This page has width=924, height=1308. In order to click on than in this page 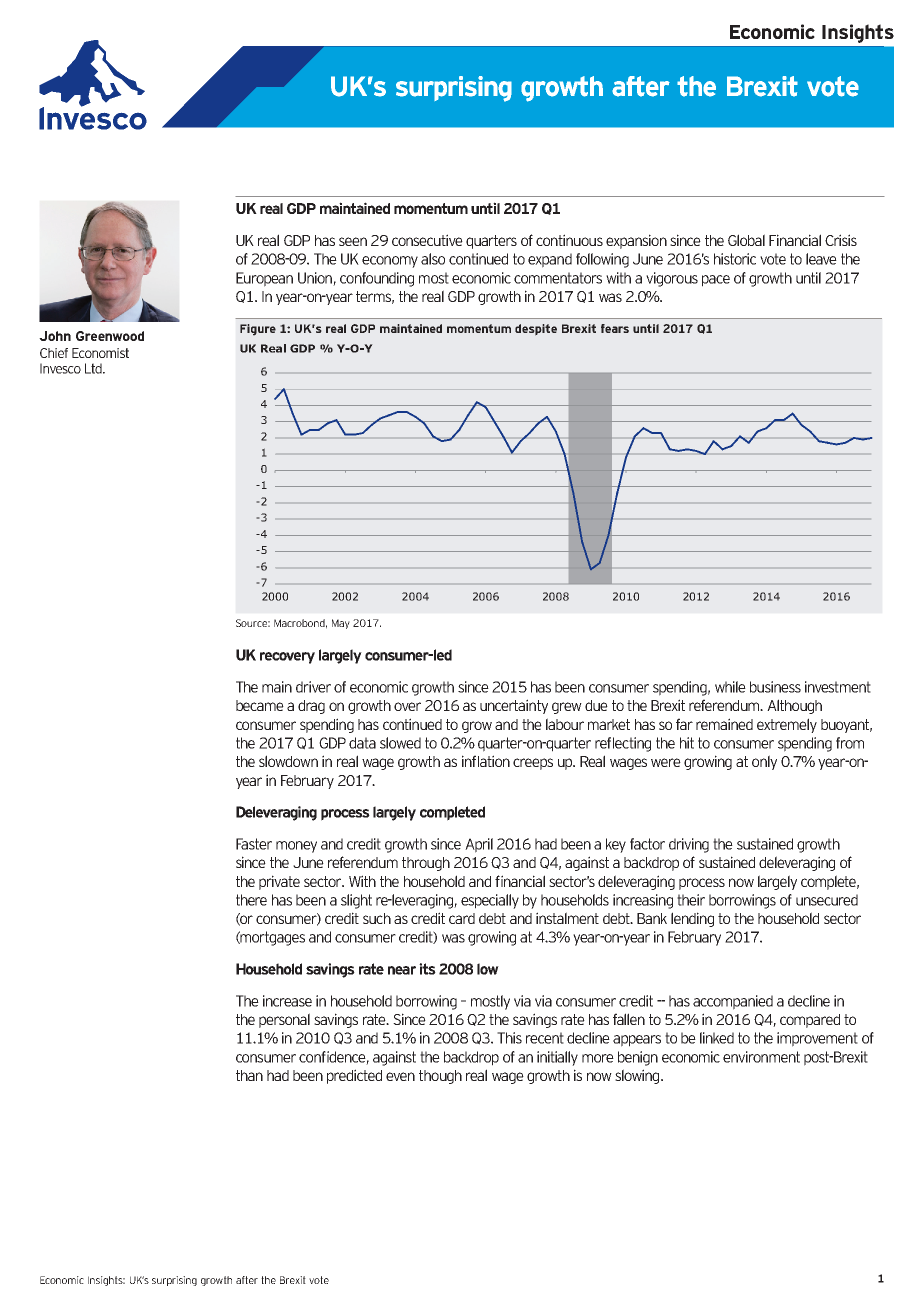, I will do `click(249, 1075)`.
